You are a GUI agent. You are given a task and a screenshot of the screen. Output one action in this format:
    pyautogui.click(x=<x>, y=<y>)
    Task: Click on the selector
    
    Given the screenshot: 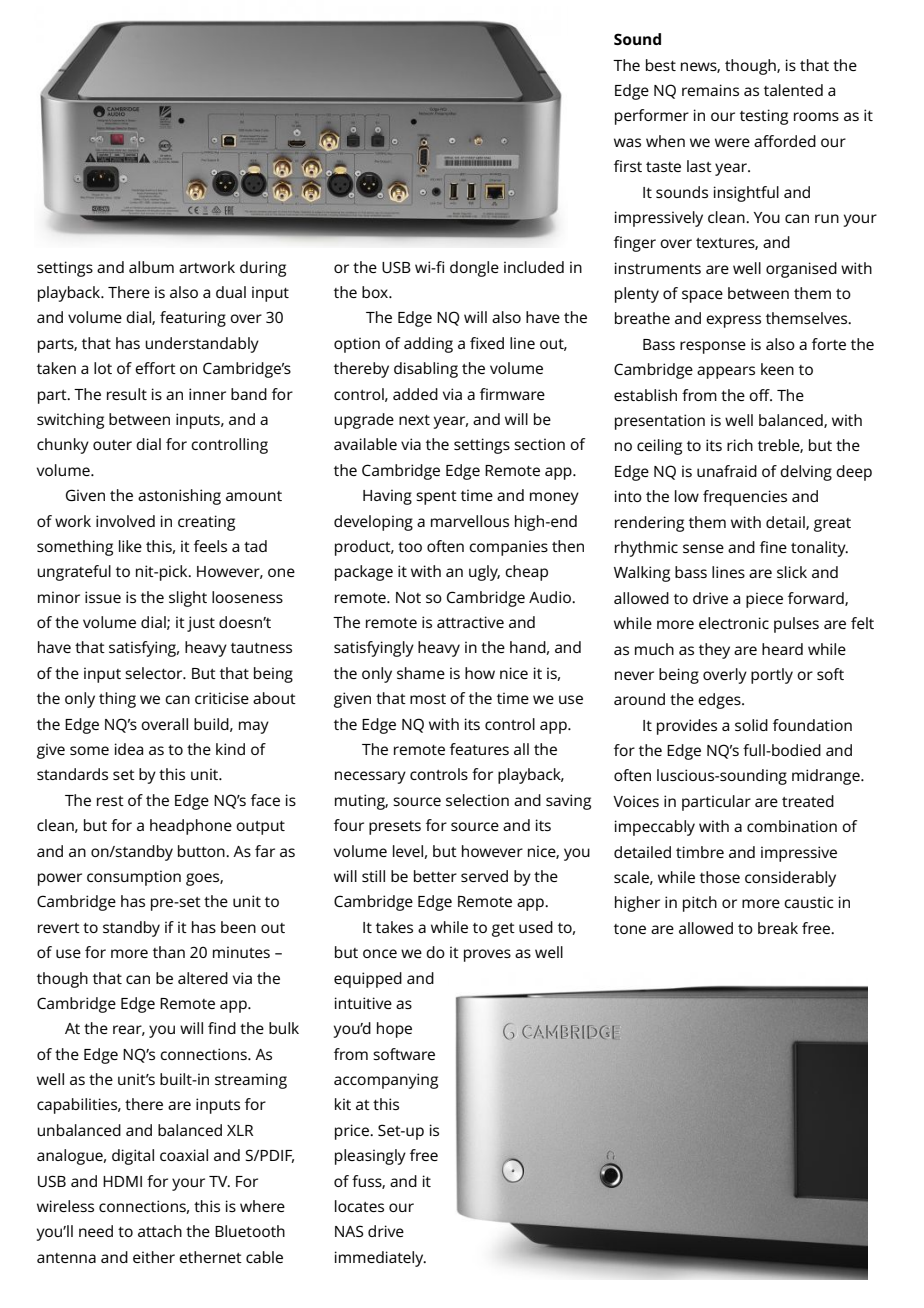 What is the action you would take?
    pyautogui.click(x=155, y=673)
